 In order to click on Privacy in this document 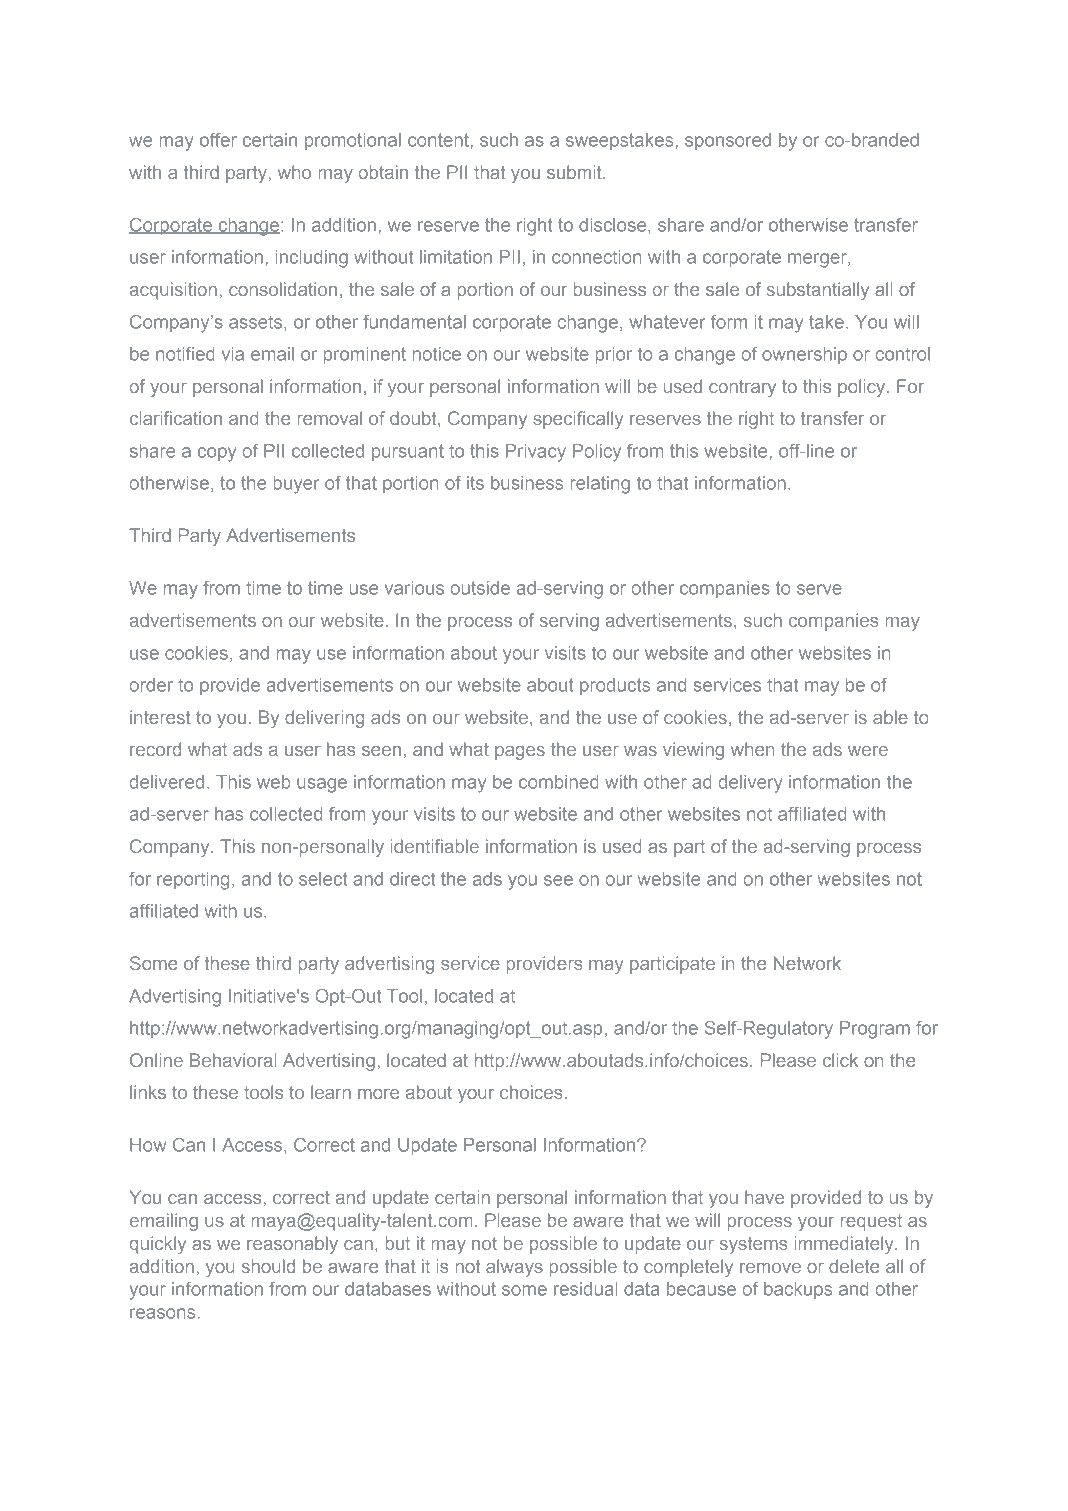, I will do `click(536, 453)`.
